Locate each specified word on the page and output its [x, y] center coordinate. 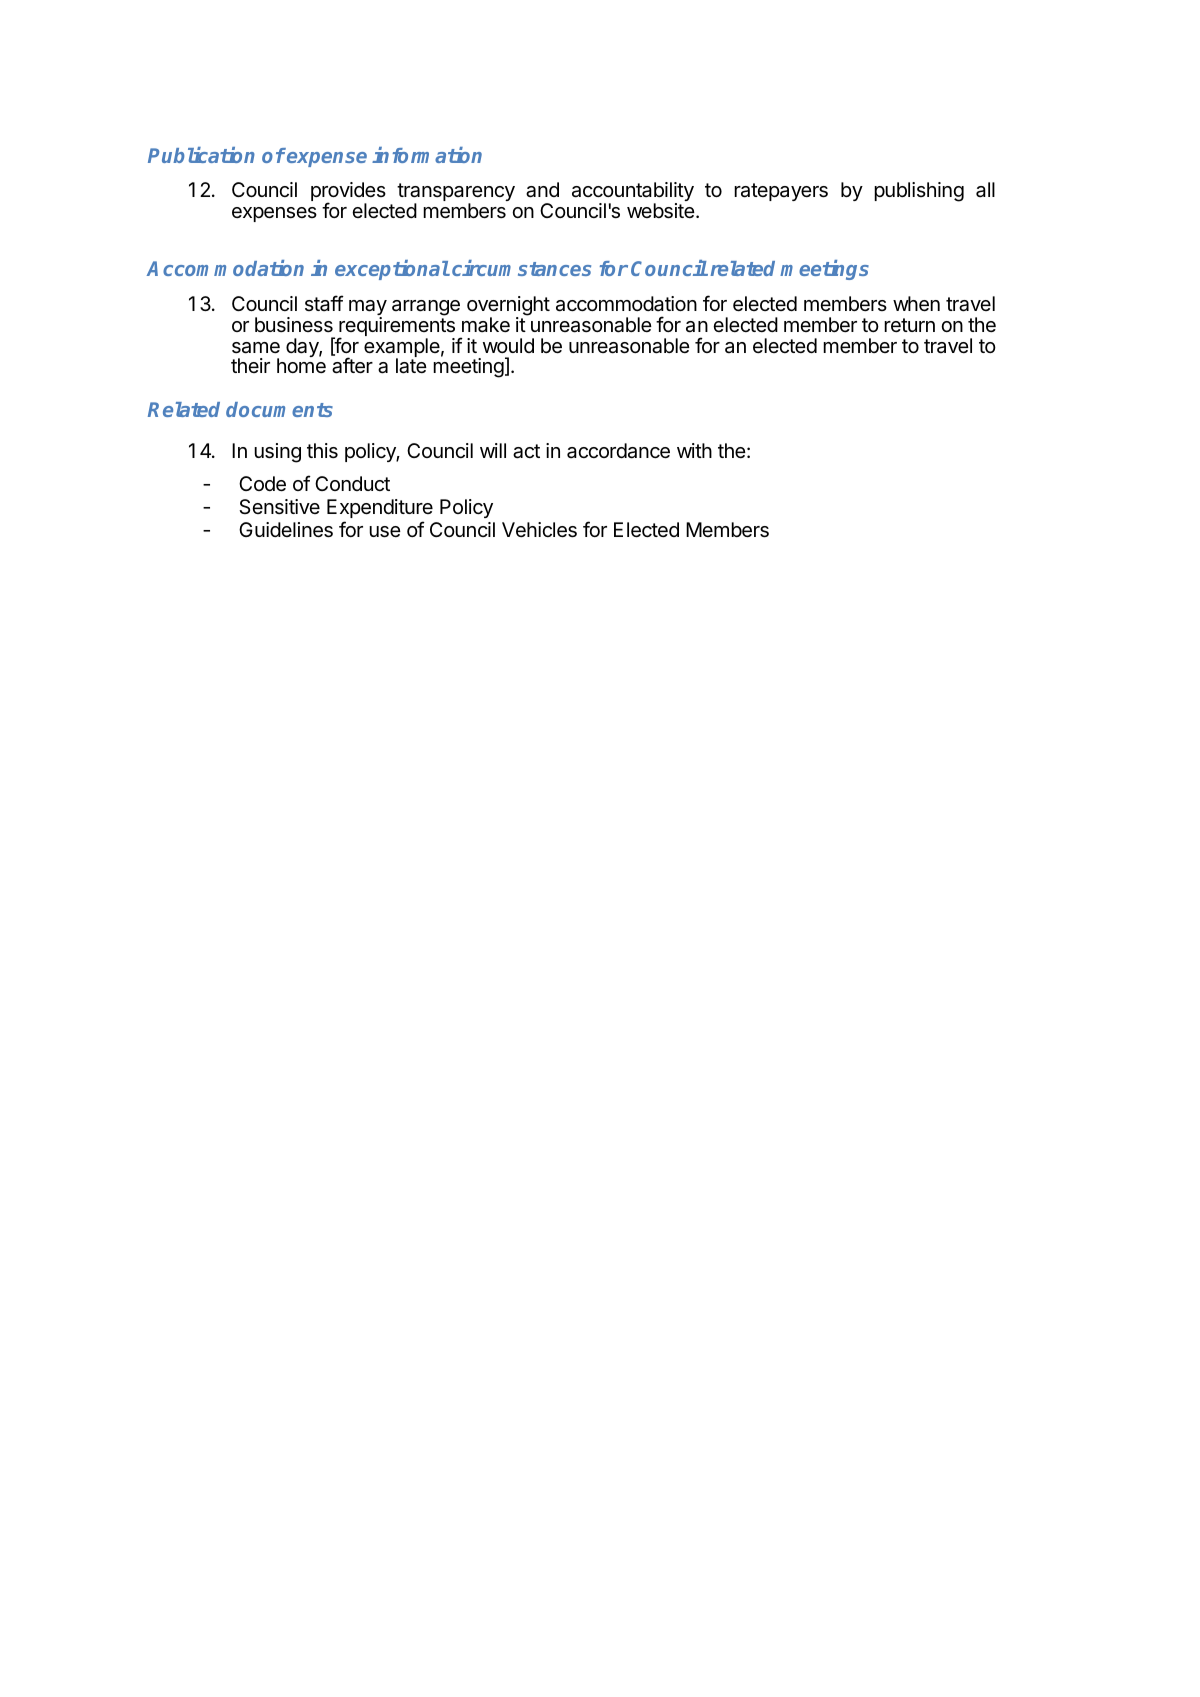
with [694, 450]
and [542, 190]
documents [279, 409]
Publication [201, 155]
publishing [919, 192]
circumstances [521, 268]
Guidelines [286, 530]
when [916, 304]
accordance [618, 451]
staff [324, 303]
